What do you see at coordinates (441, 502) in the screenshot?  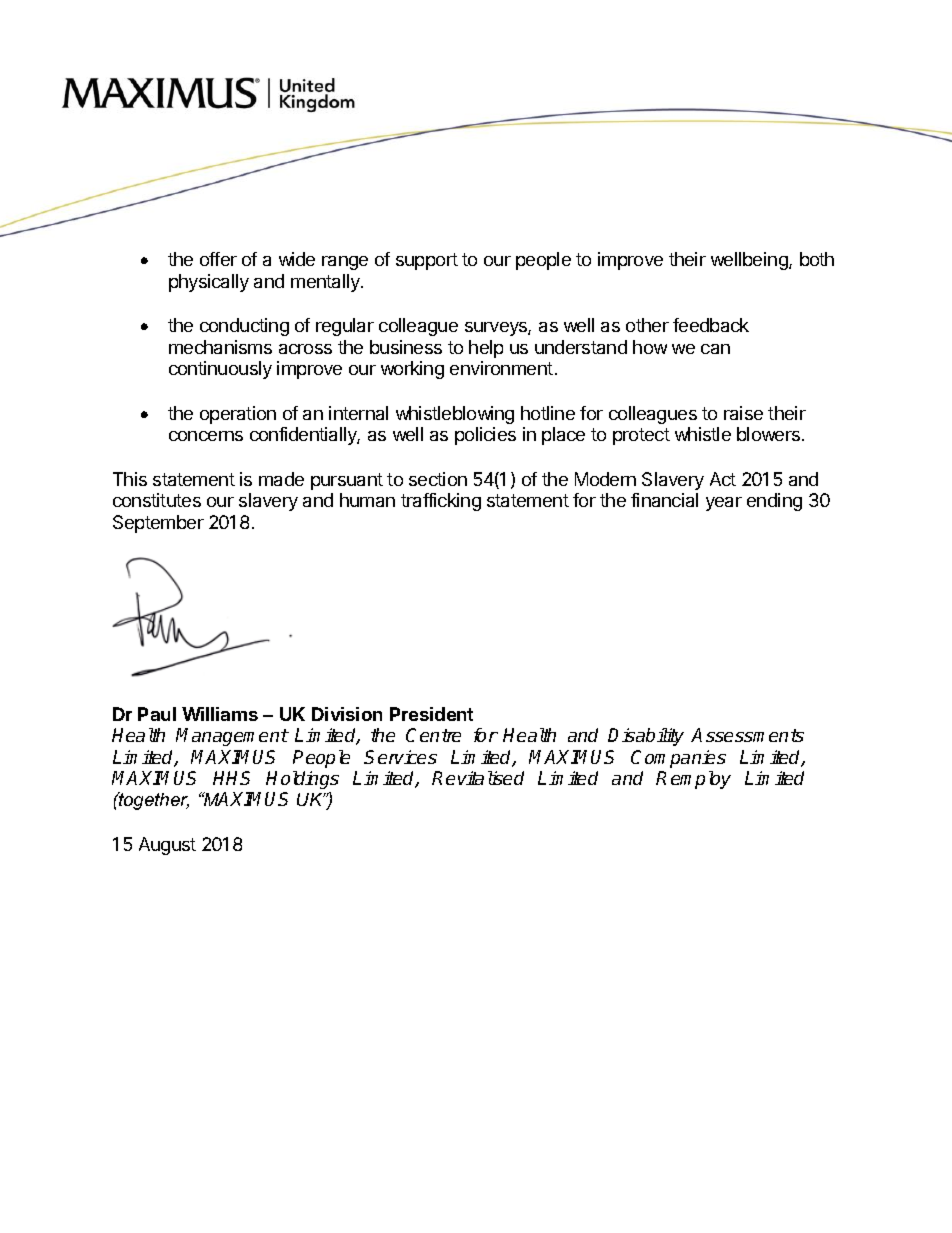 I see `trafficking` at bounding box center [441, 502].
